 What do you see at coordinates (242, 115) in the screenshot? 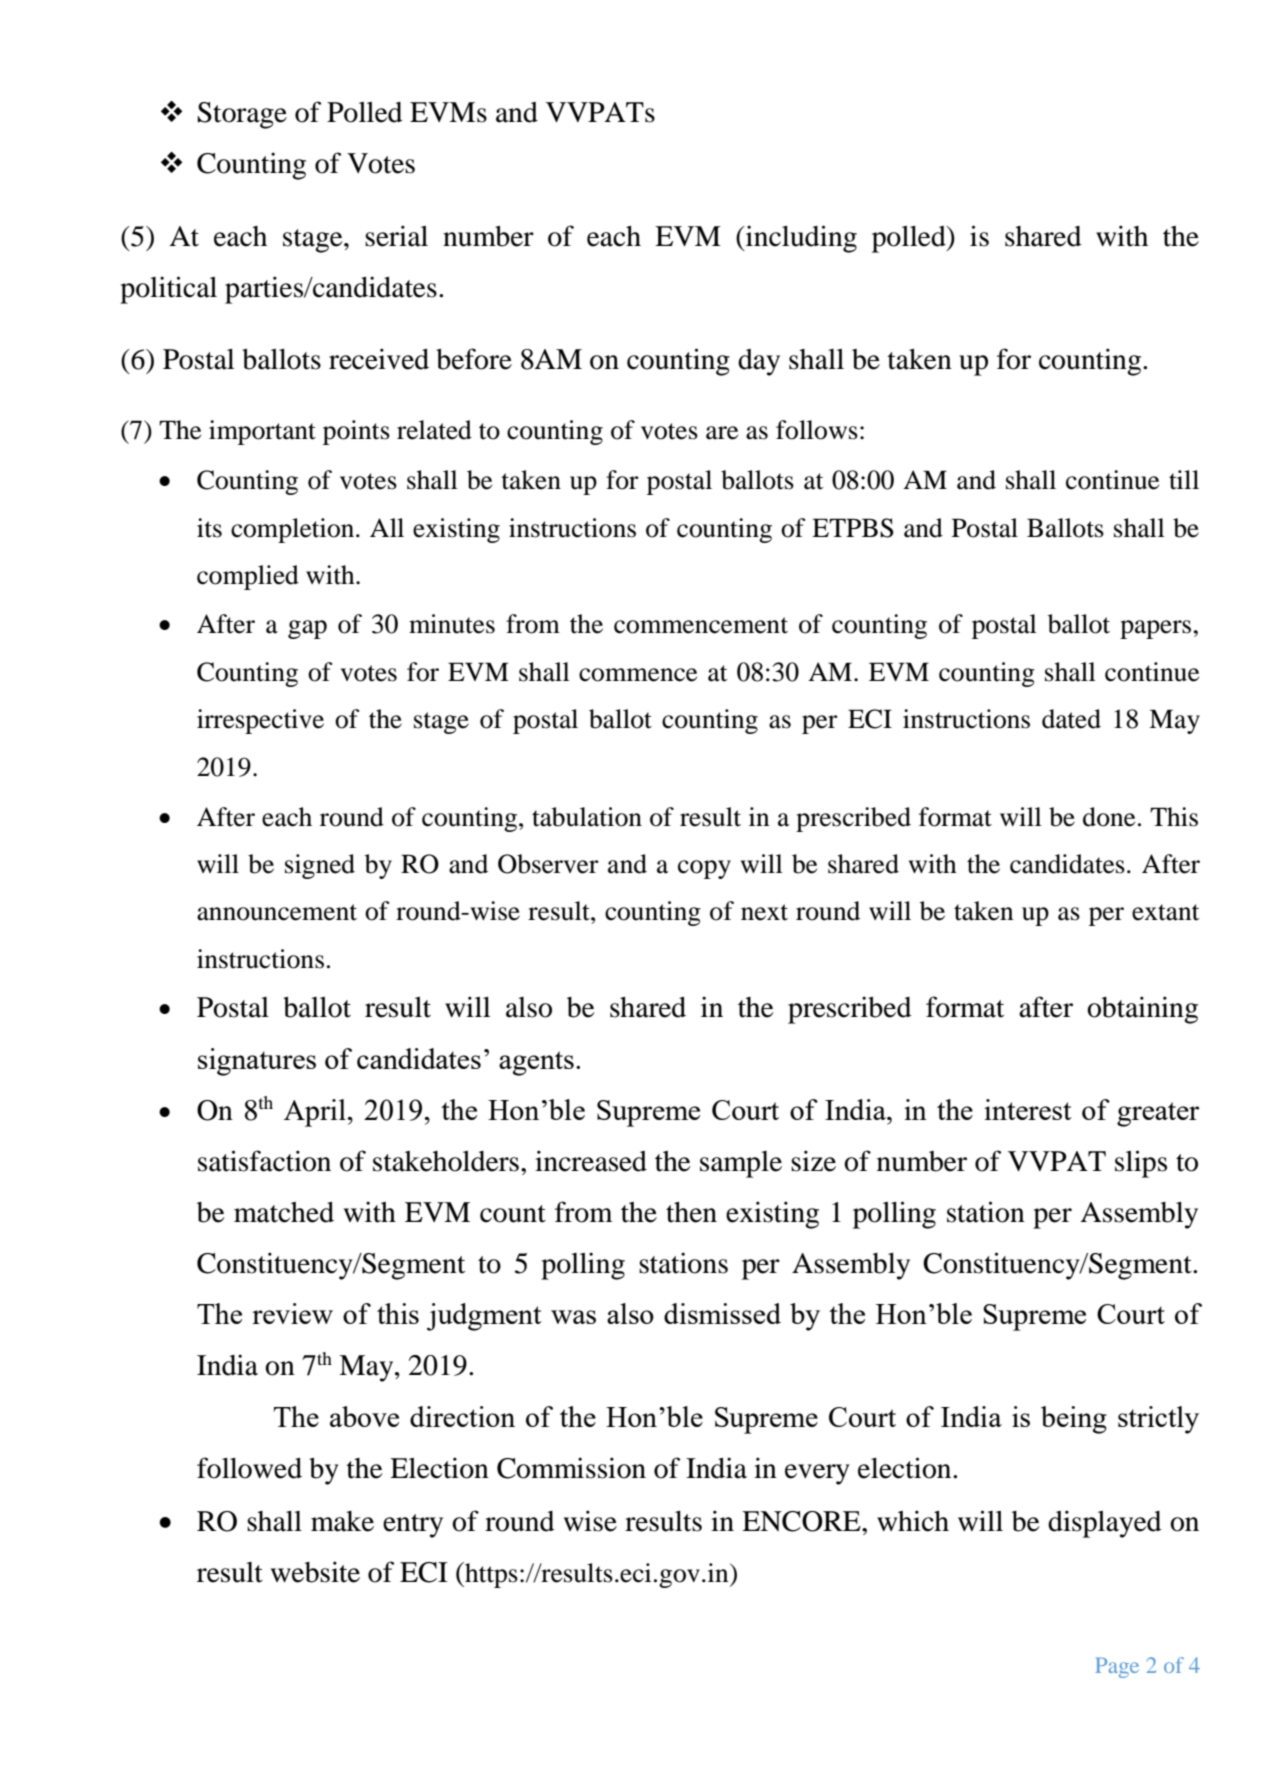
I see `Storage` at bounding box center [242, 115].
